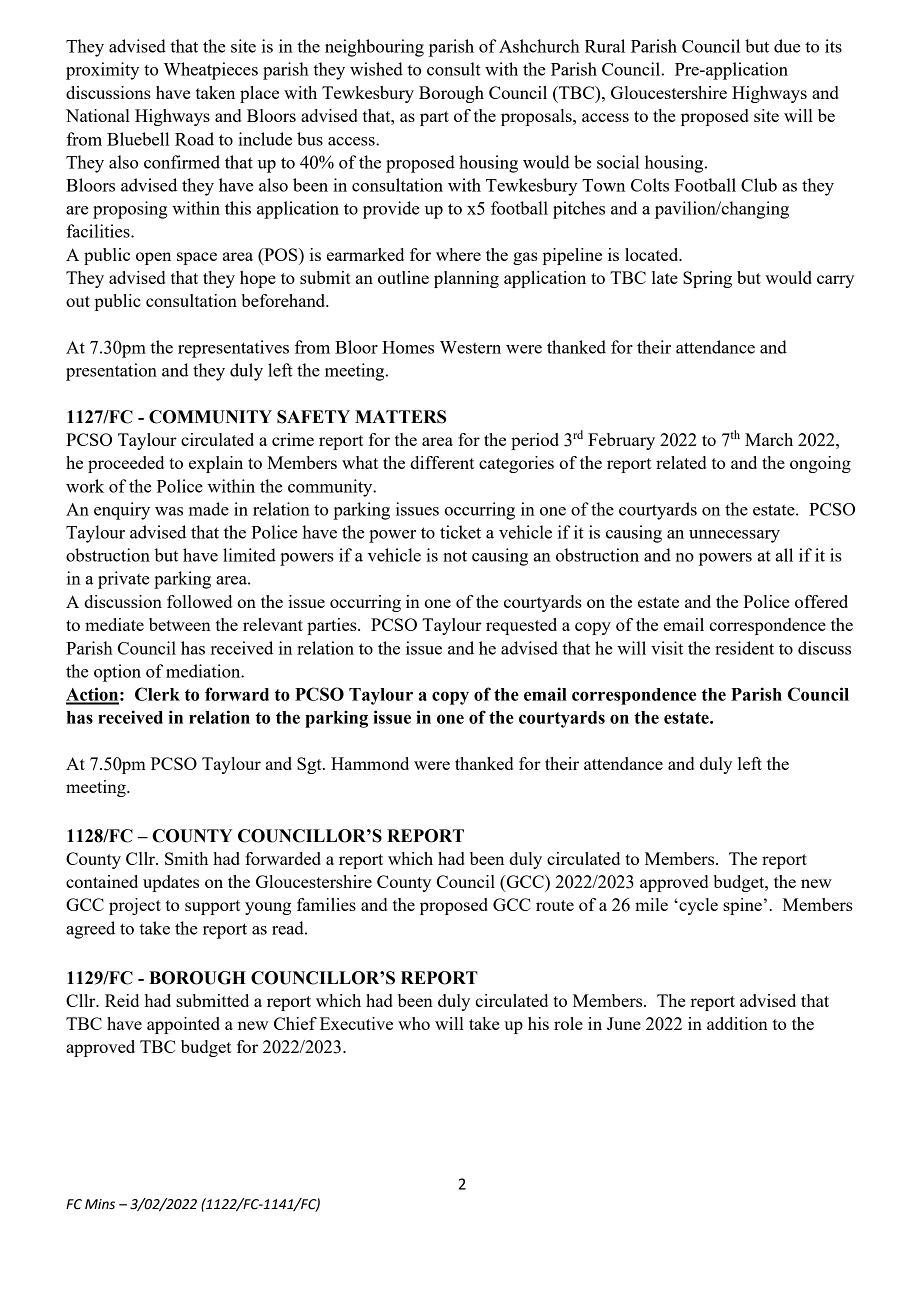 The width and height of the image is (924, 1308). I want to click on Mins, so click(100, 1204).
